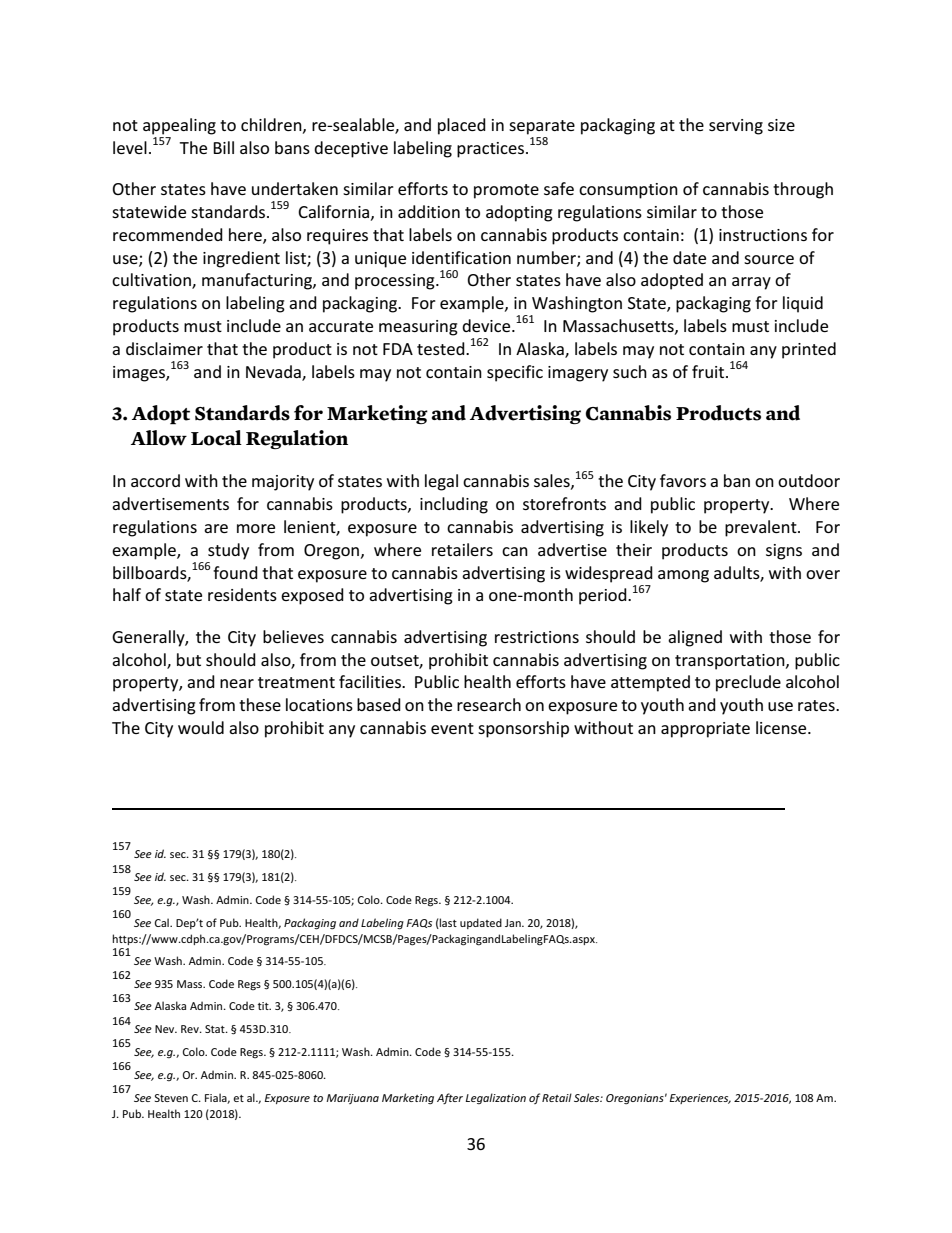 This image has width=952, height=1233. Describe the element at coordinates (274, 372) in the image. I see `Nevada` at that location.
